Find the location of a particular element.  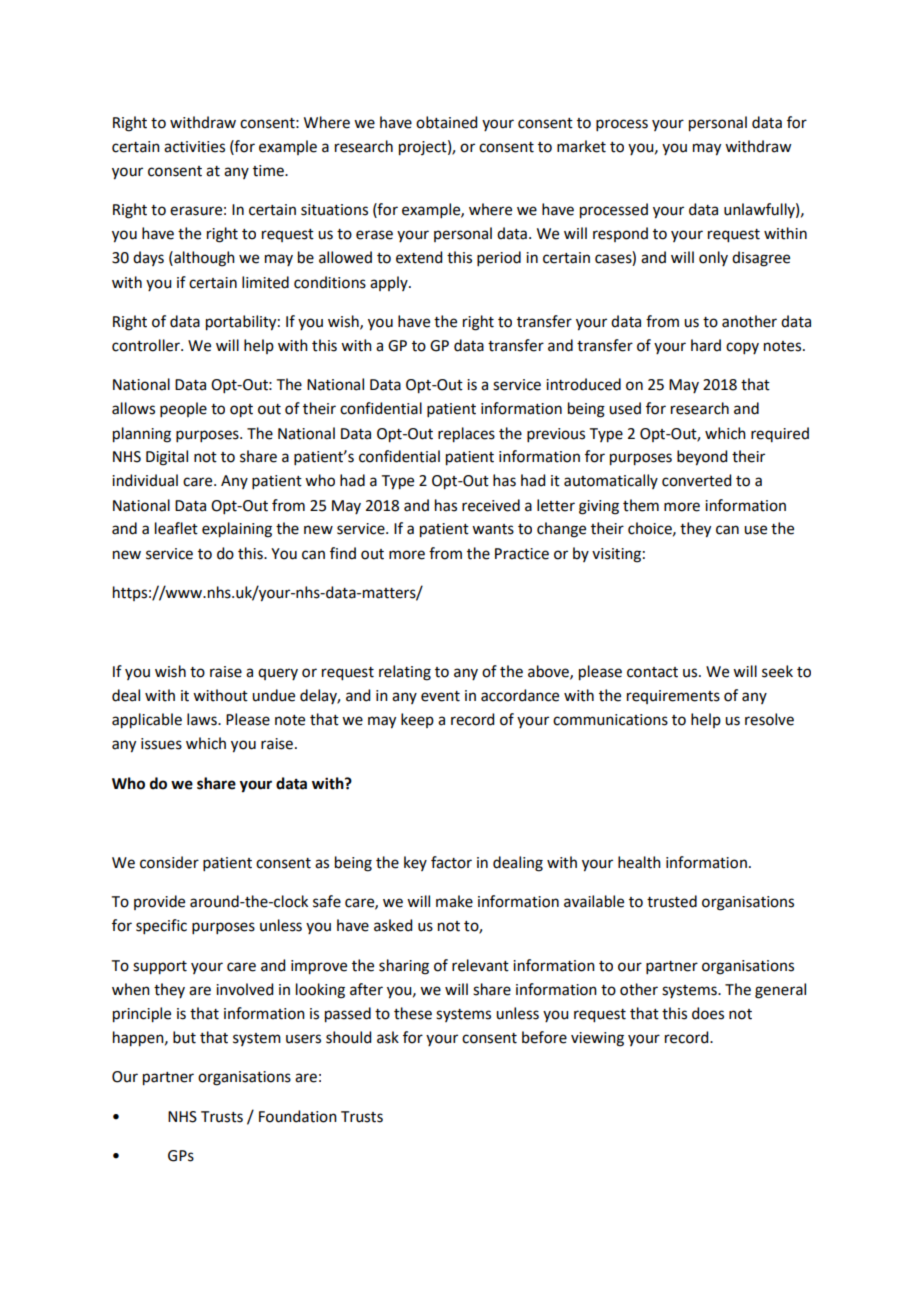

activities is located at coordinates (194, 147).
